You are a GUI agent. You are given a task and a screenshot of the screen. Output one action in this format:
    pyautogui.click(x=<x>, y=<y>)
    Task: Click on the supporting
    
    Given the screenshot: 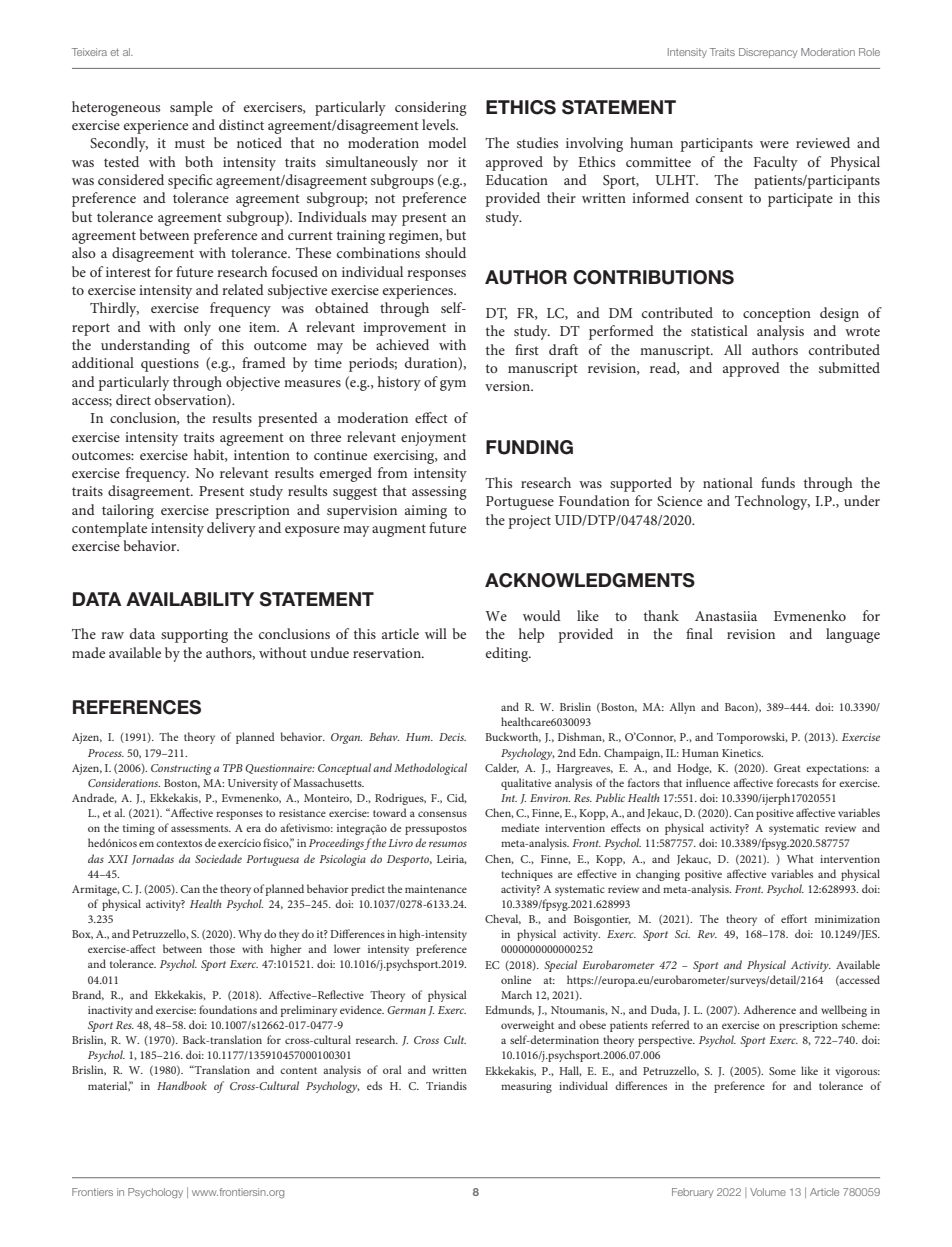 What is the action you would take?
    pyautogui.click(x=194, y=636)
